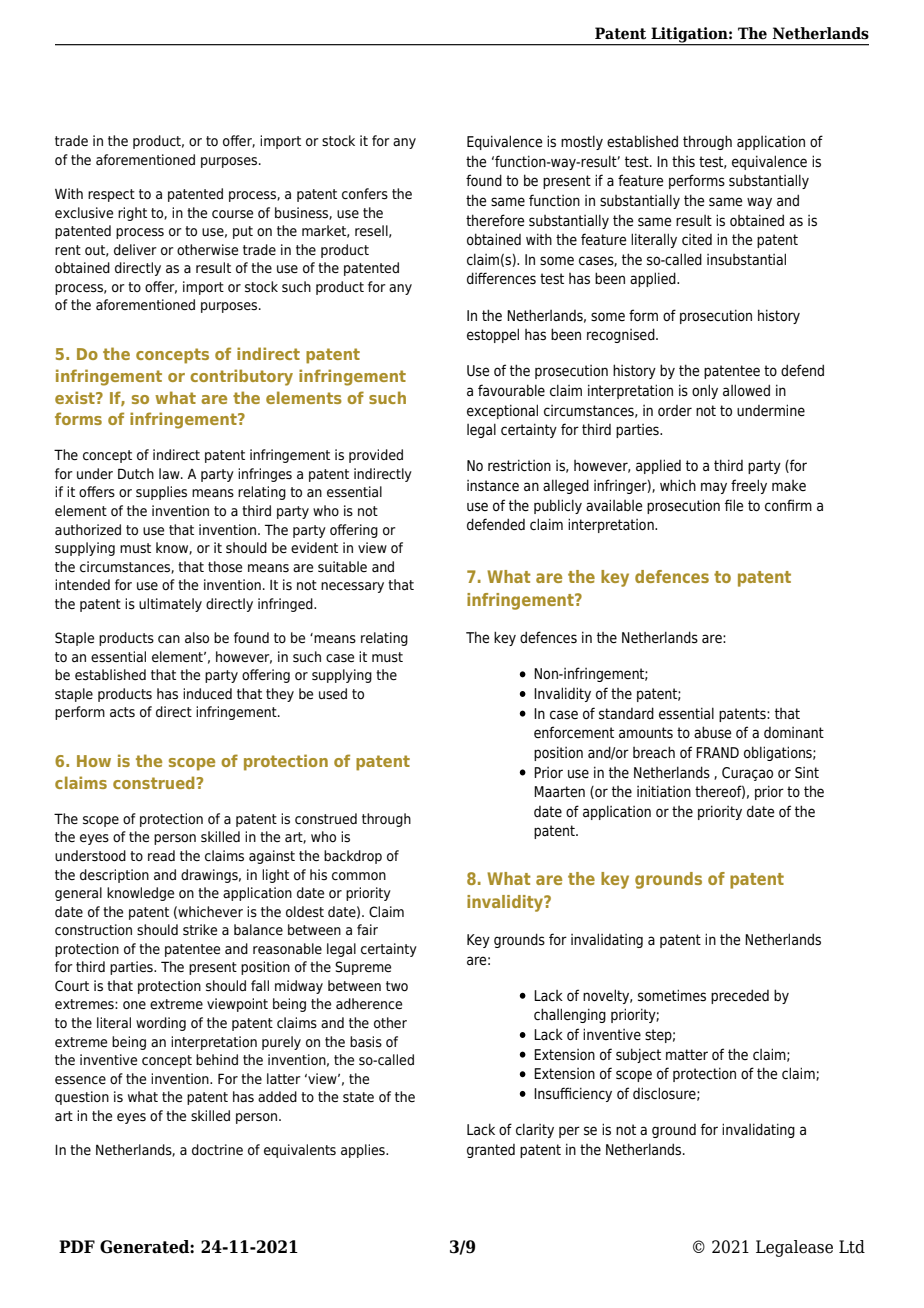 The image size is (924, 1308). I want to click on dominant, so click(794, 733).
